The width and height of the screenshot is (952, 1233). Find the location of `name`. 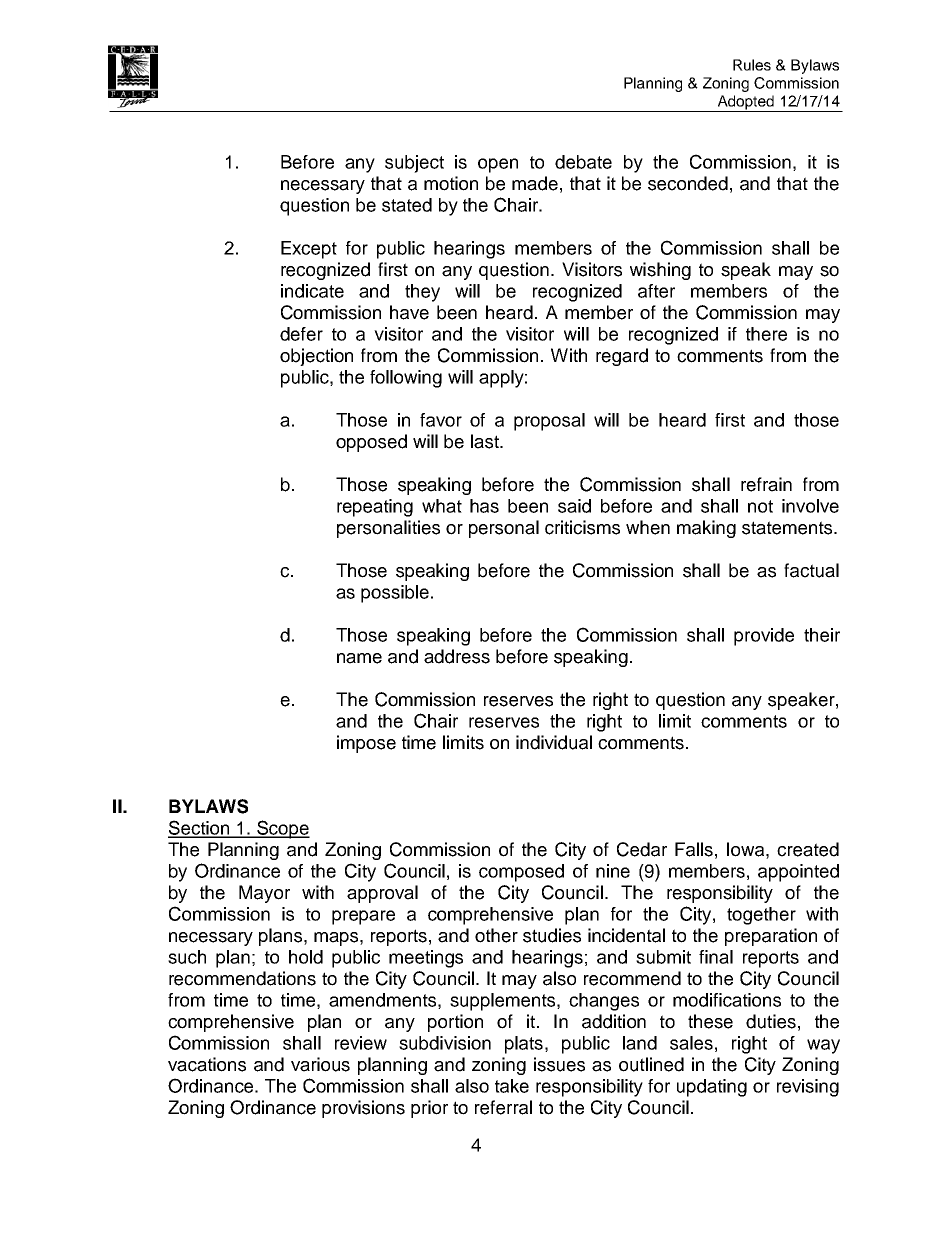

name is located at coordinates (359, 658).
